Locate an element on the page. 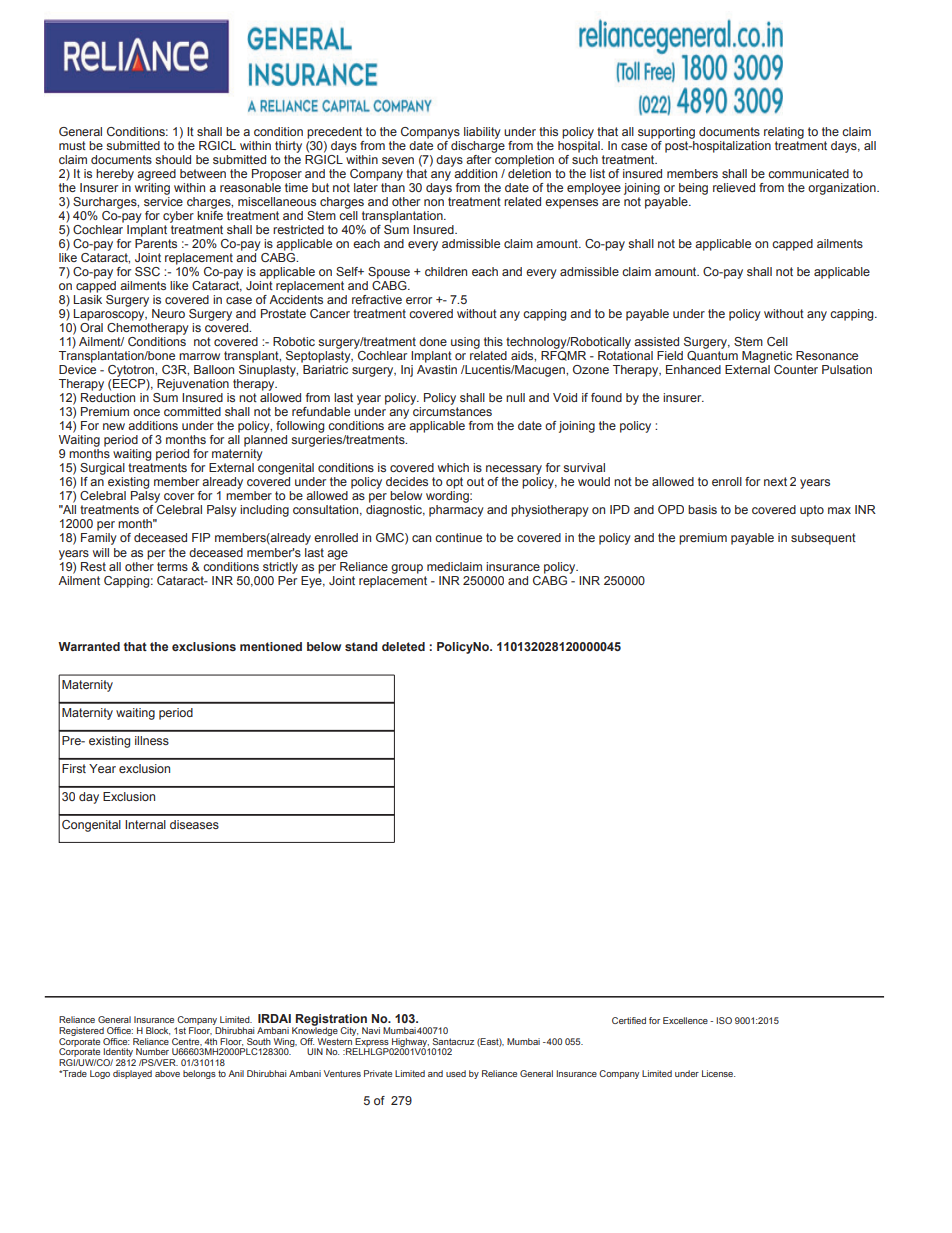  group is located at coordinates (407, 569).
